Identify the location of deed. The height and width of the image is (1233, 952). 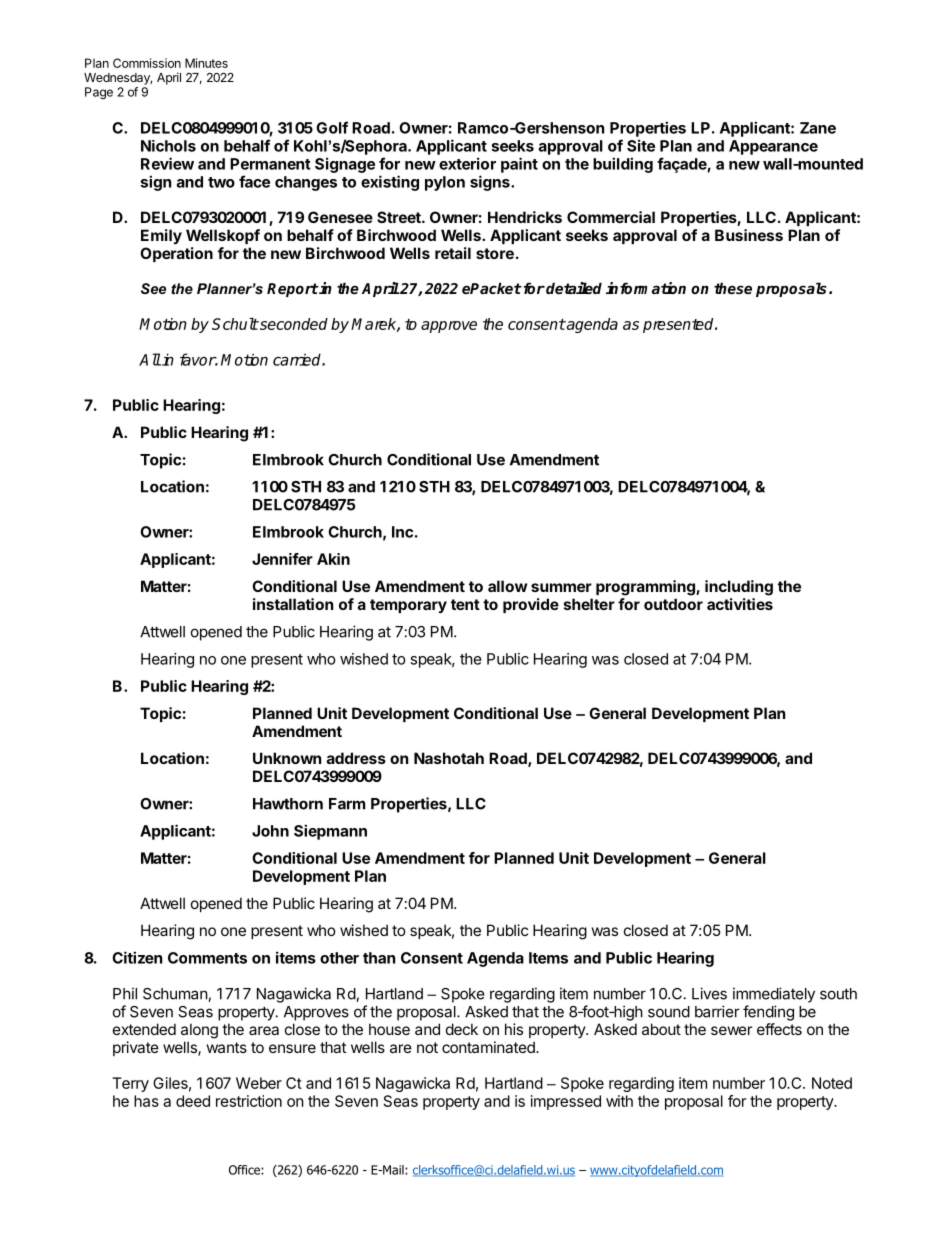
(193, 1101).
